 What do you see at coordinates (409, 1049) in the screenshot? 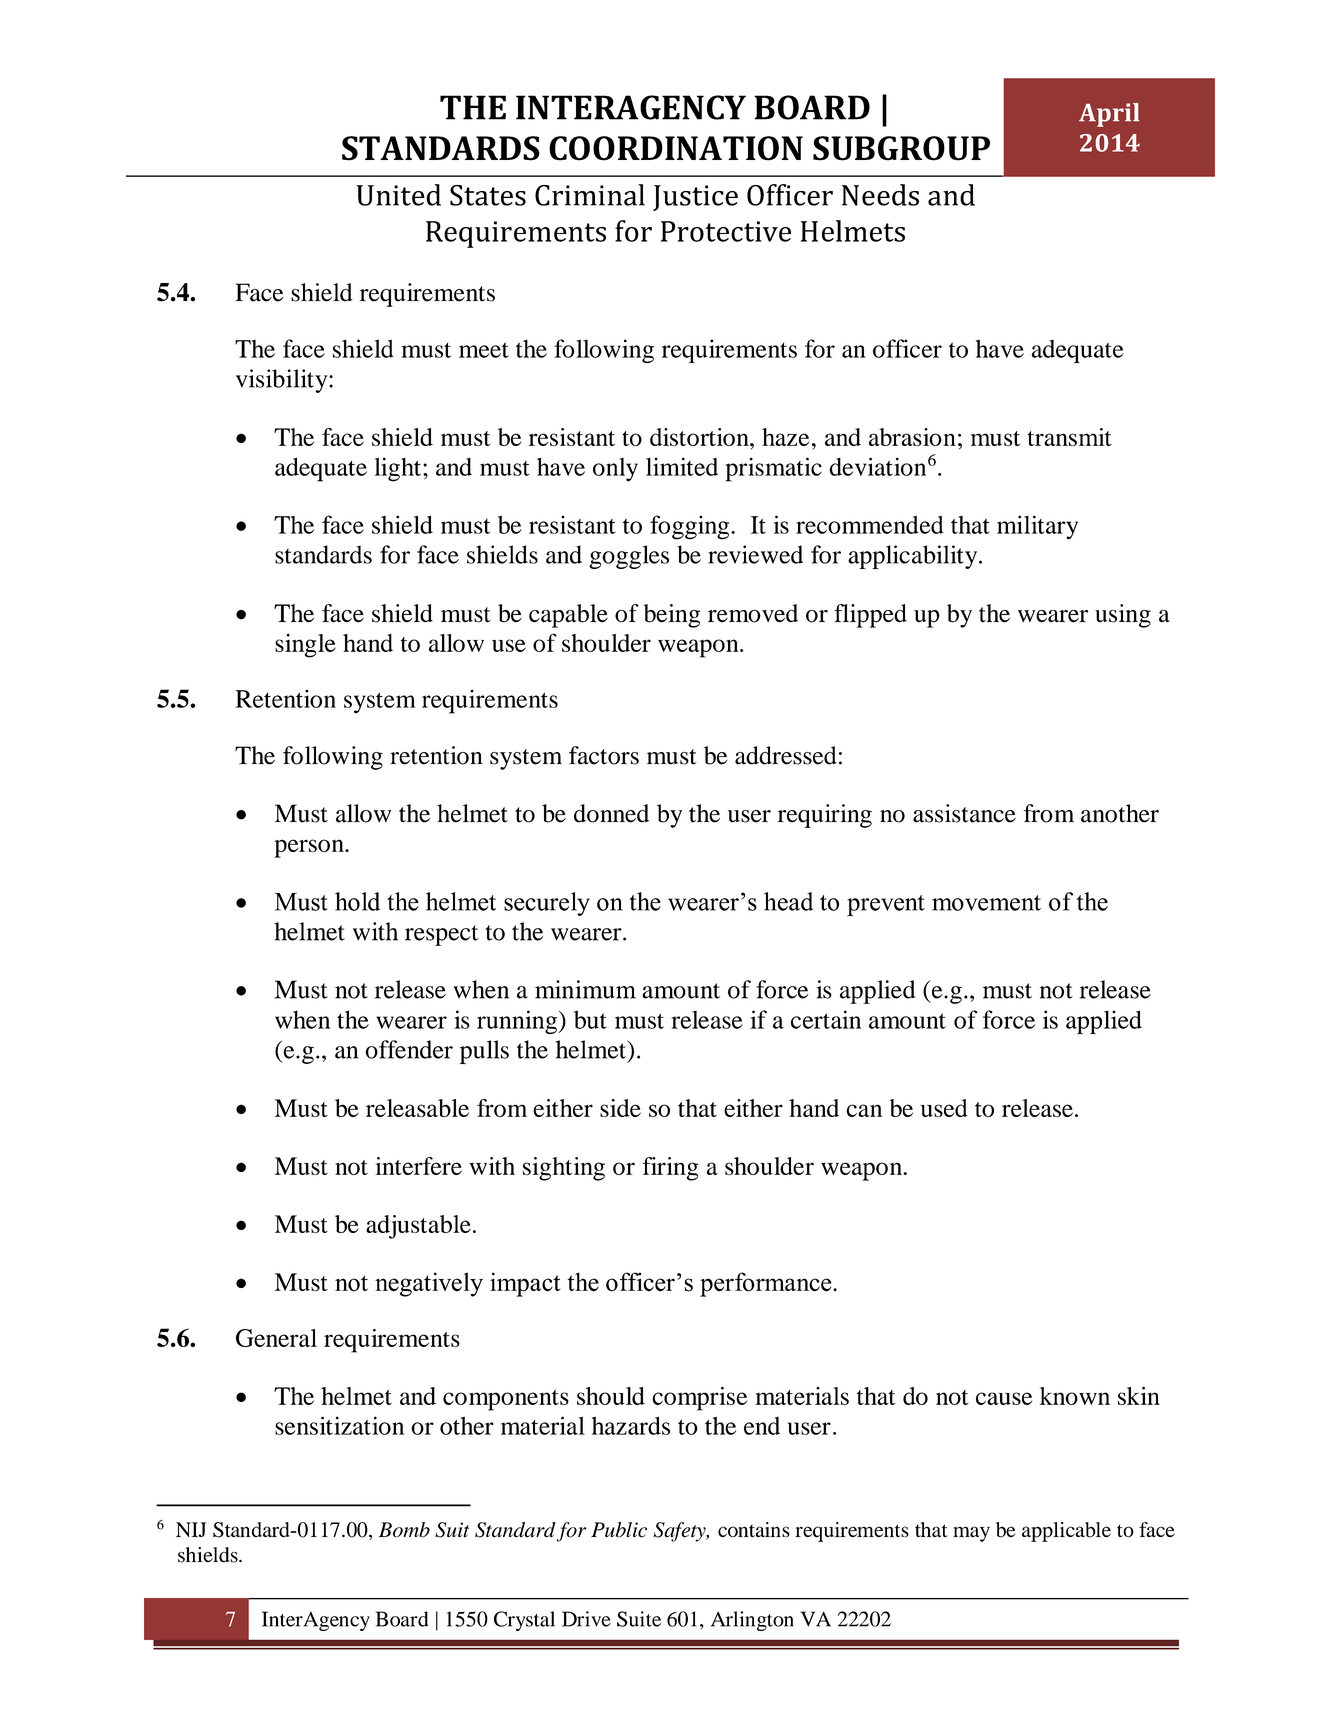
I see `offender` at bounding box center [409, 1049].
